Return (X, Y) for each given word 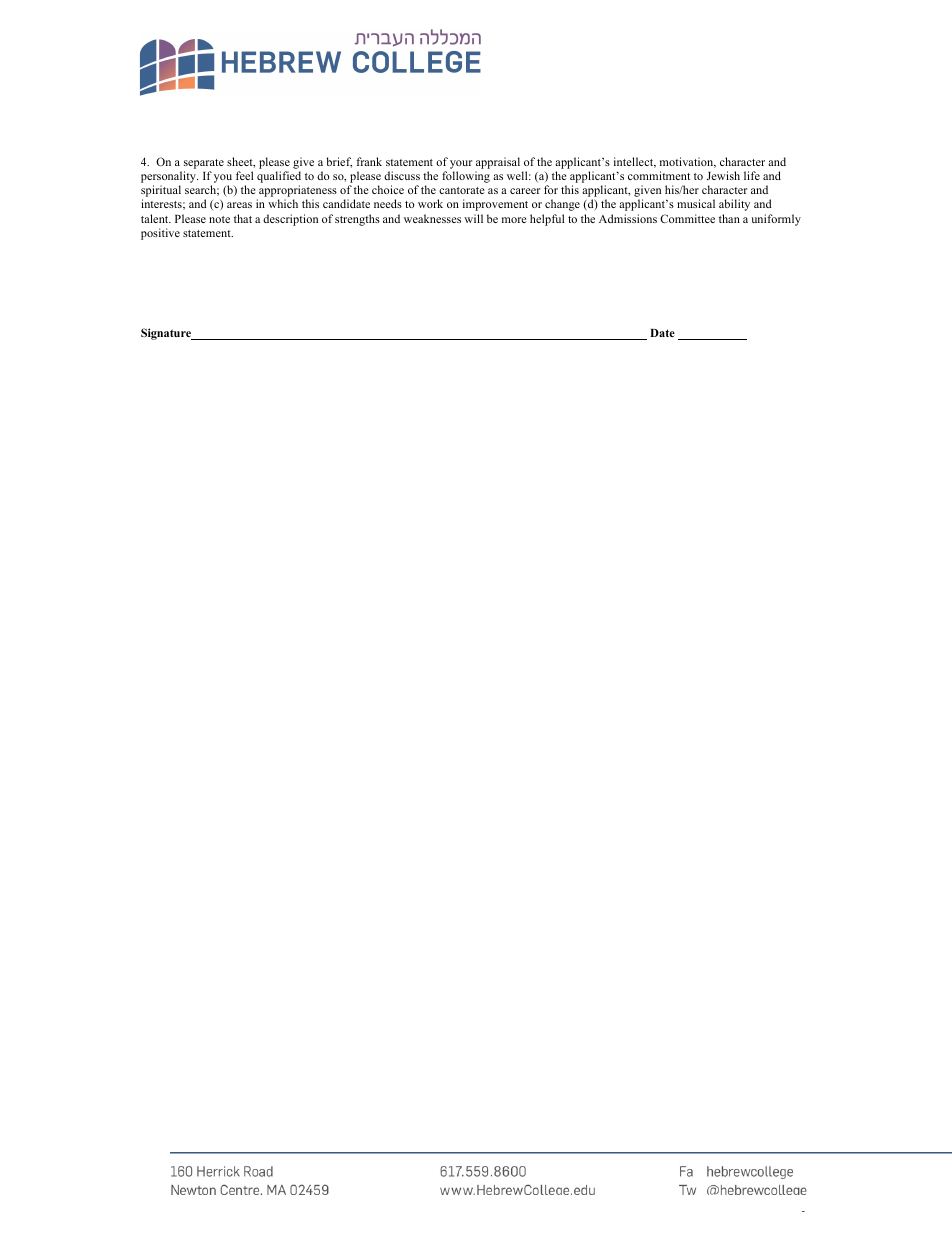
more (514, 220)
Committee (687, 218)
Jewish (723, 175)
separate (204, 164)
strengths (357, 220)
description (290, 220)
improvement (495, 205)
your (461, 164)
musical (696, 203)
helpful (547, 220)
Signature (167, 334)
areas (239, 205)
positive (160, 234)
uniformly (776, 220)
